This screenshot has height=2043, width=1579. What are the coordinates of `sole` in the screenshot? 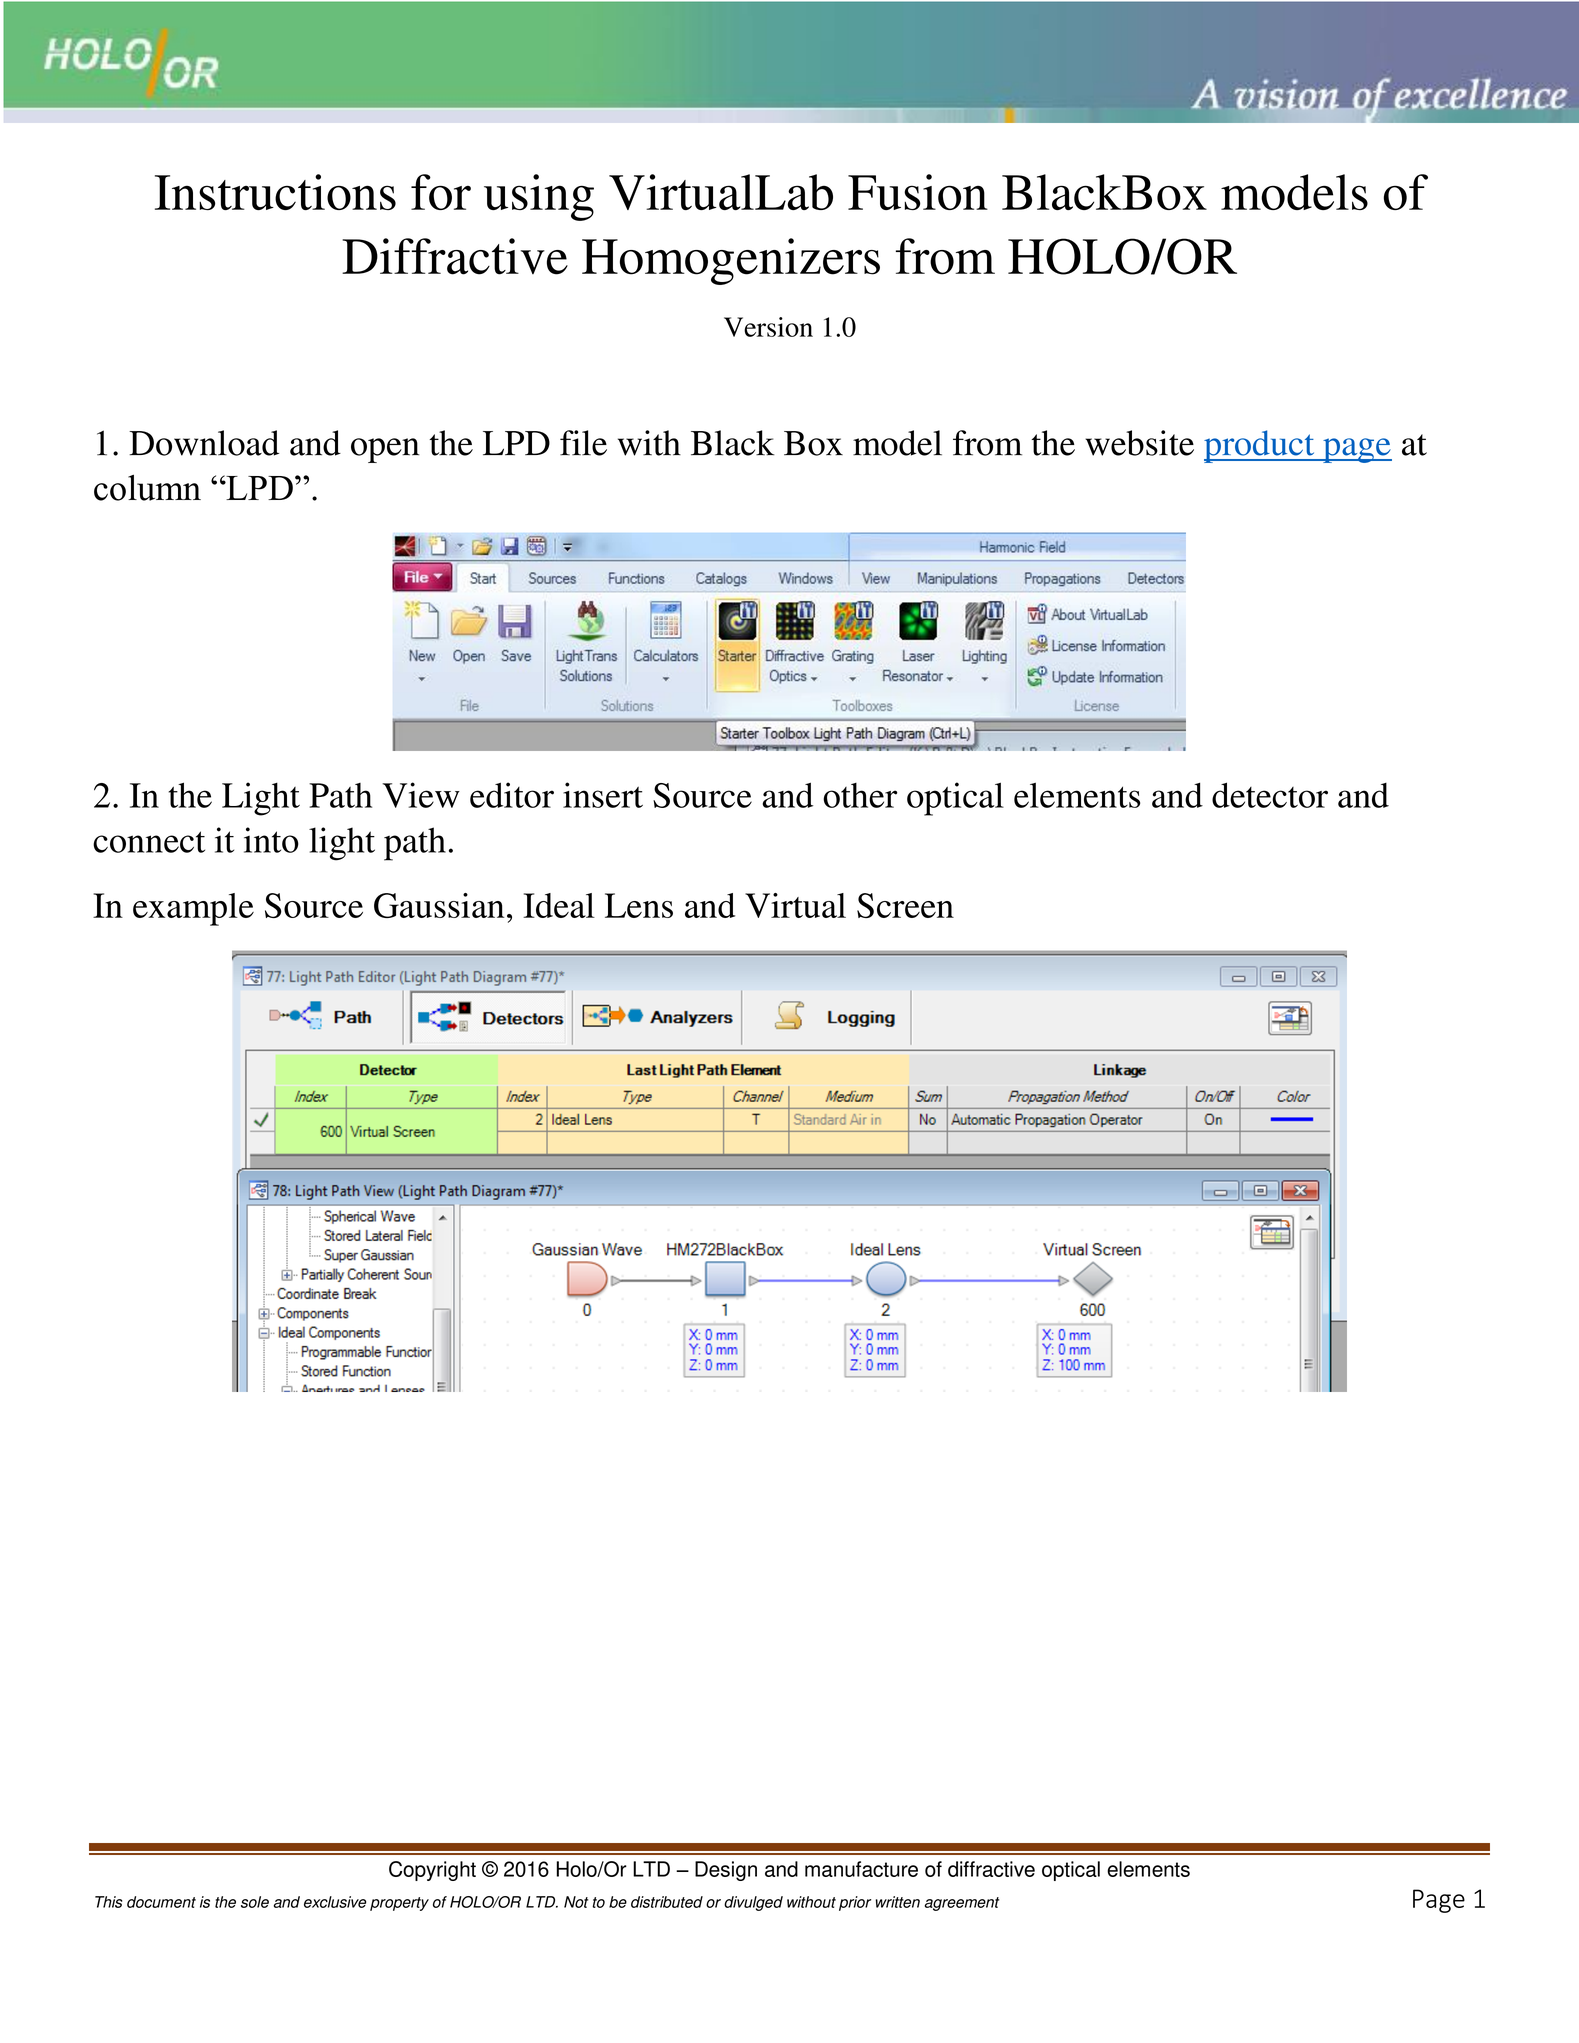 It's located at (255, 1902).
